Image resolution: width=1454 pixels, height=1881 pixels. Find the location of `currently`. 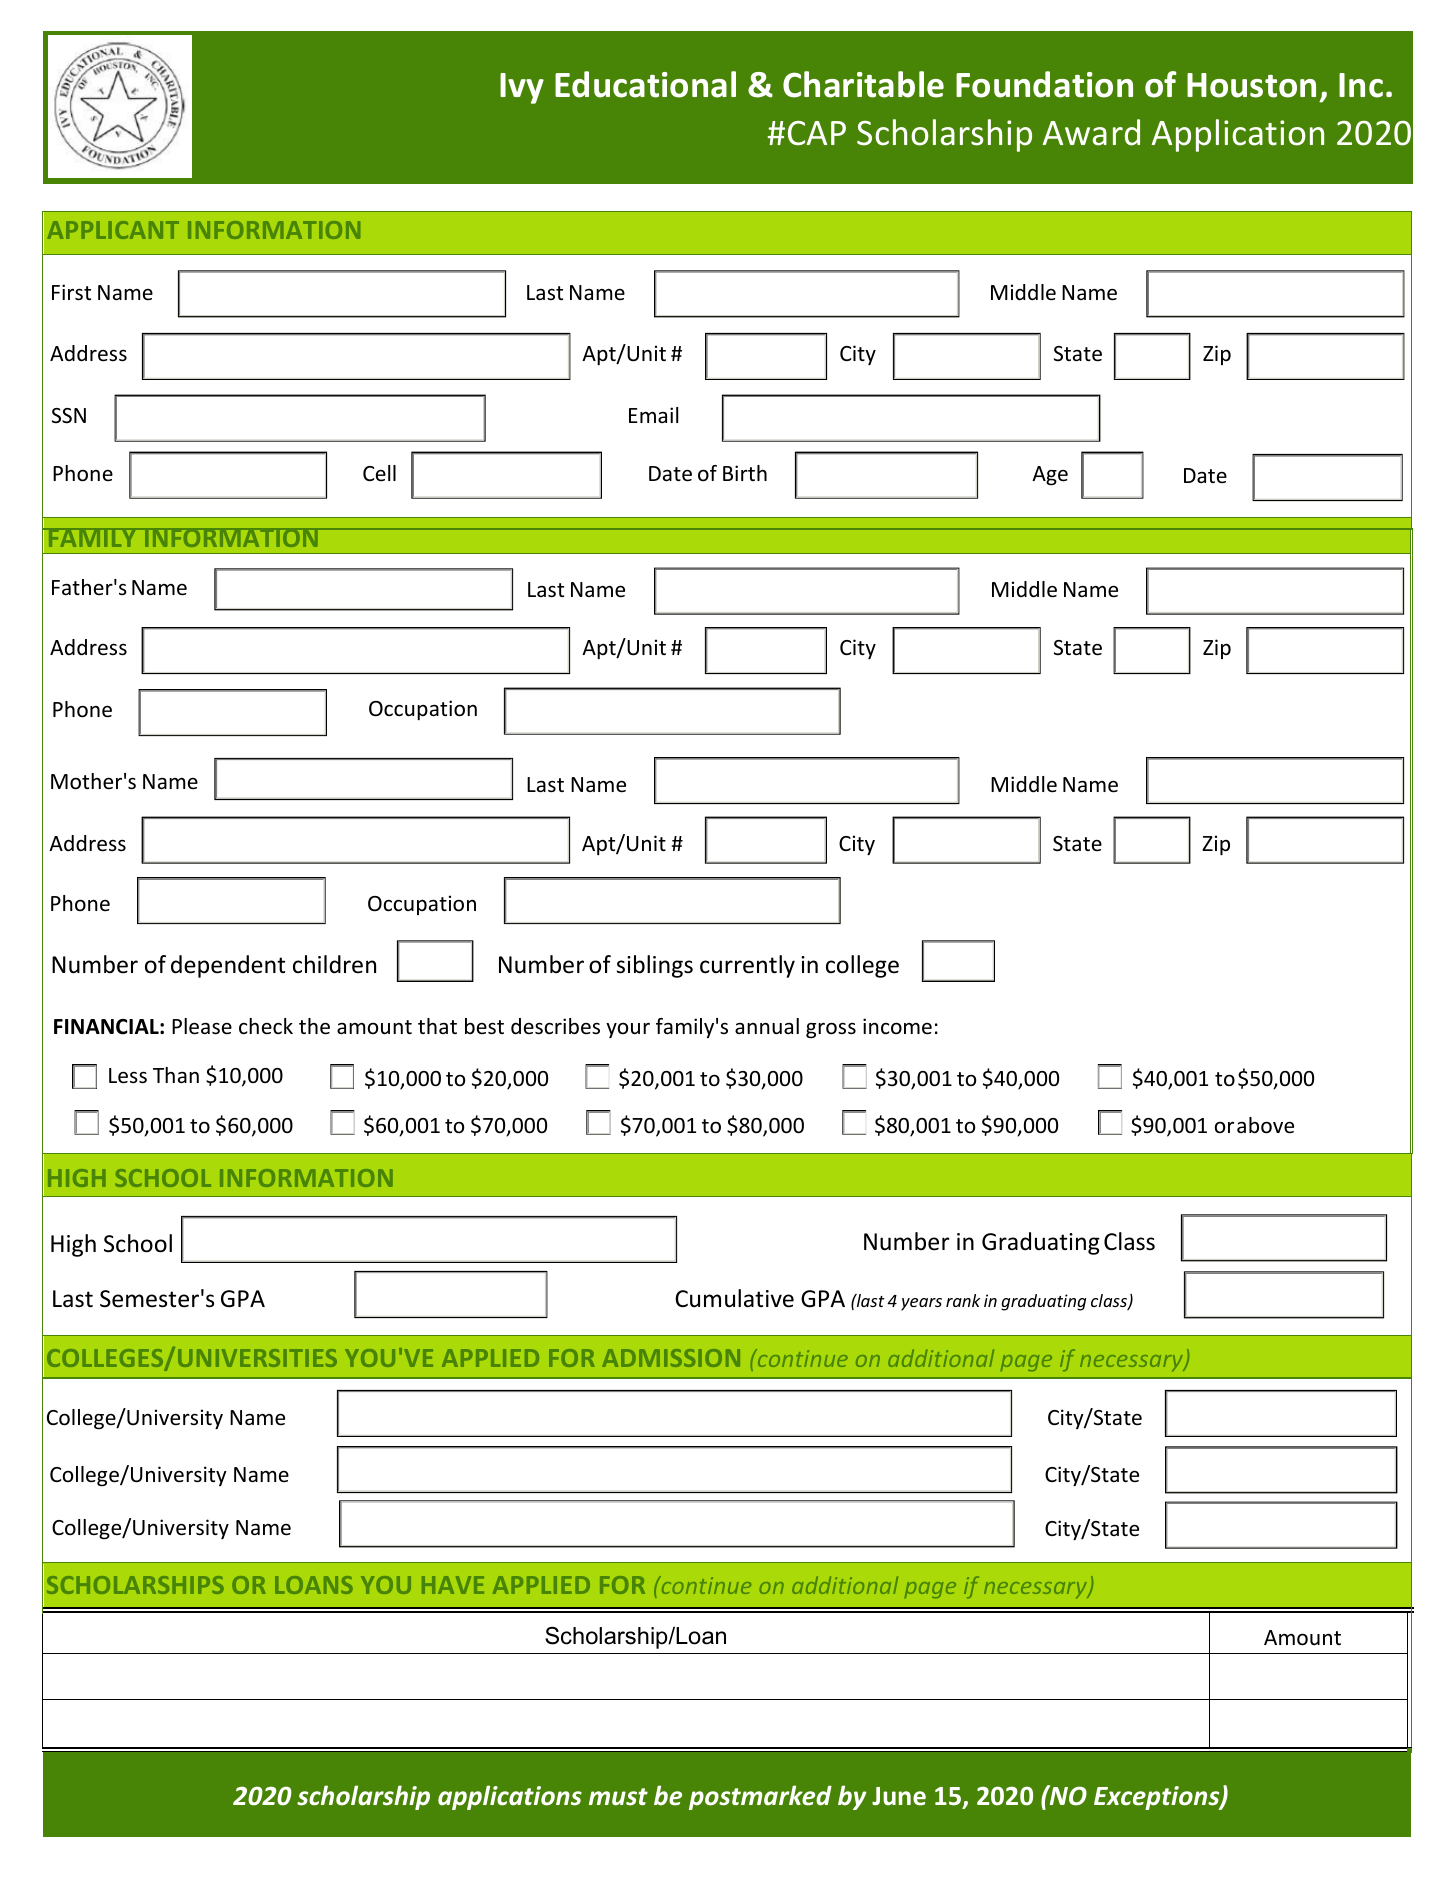

currently is located at coordinates (747, 966).
